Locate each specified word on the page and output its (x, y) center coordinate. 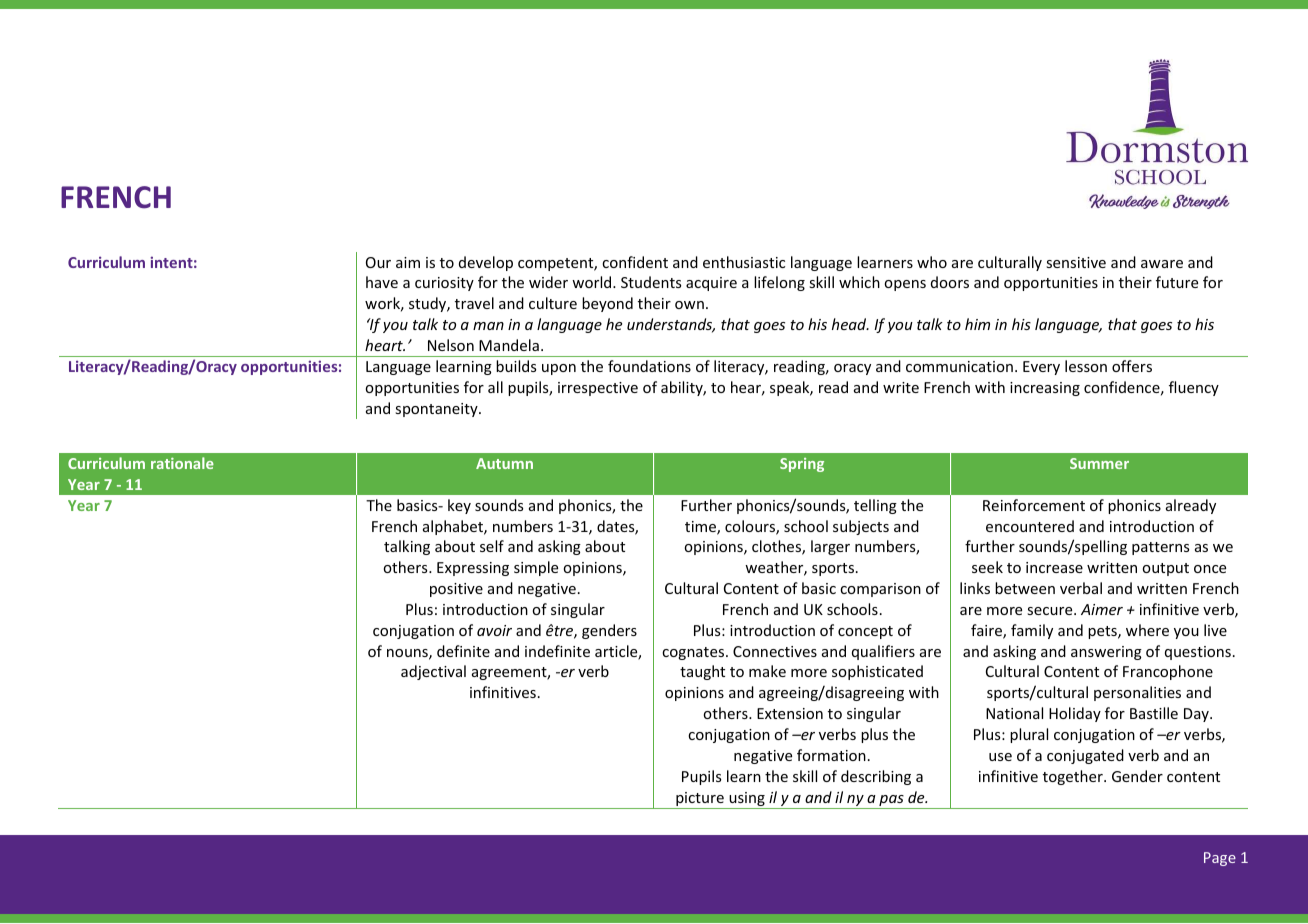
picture (700, 800)
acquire (711, 284)
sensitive (1076, 262)
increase (1054, 567)
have (382, 282)
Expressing (473, 569)
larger (830, 547)
